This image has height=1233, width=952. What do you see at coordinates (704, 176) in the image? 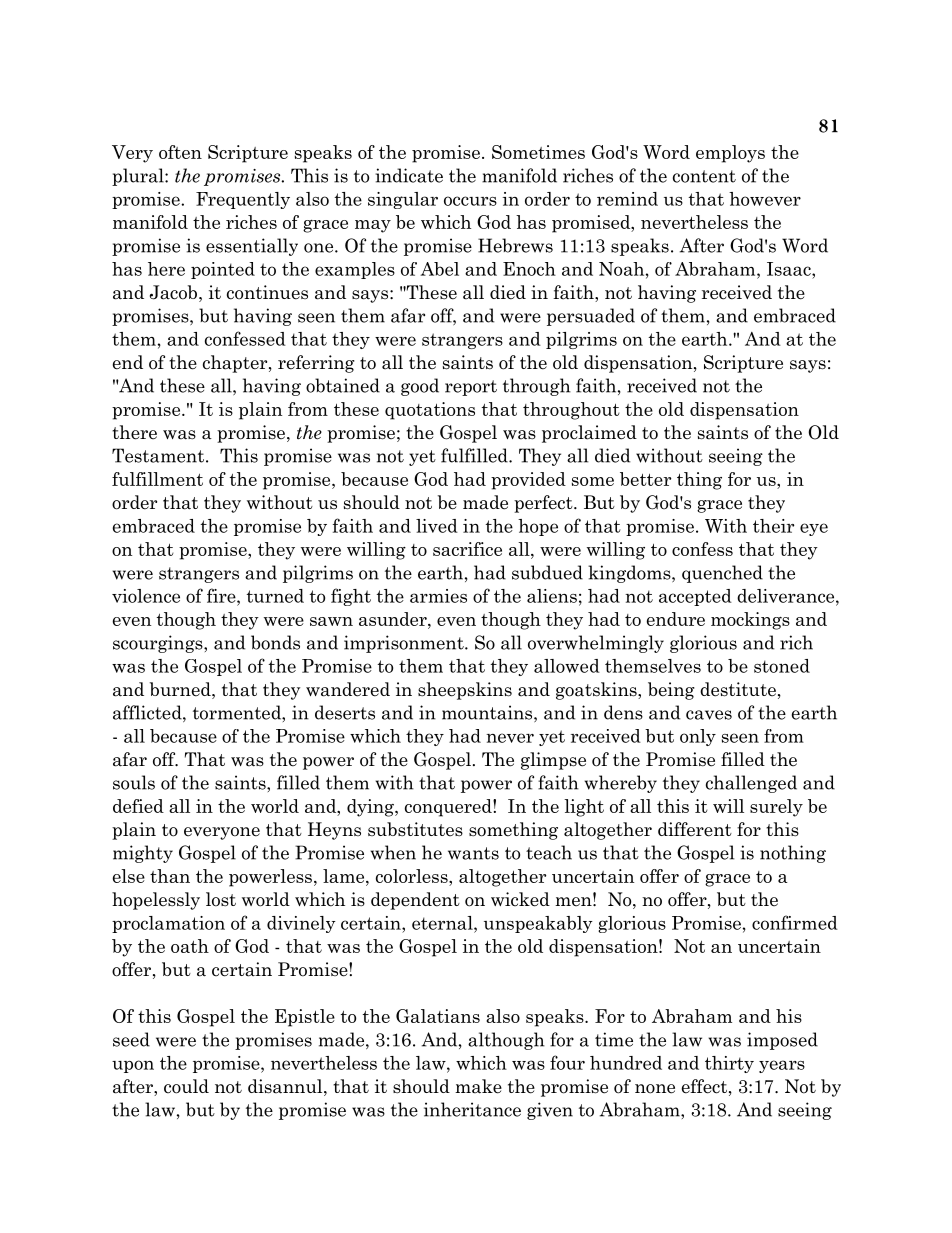
I see `content` at bounding box center [704, 176].
